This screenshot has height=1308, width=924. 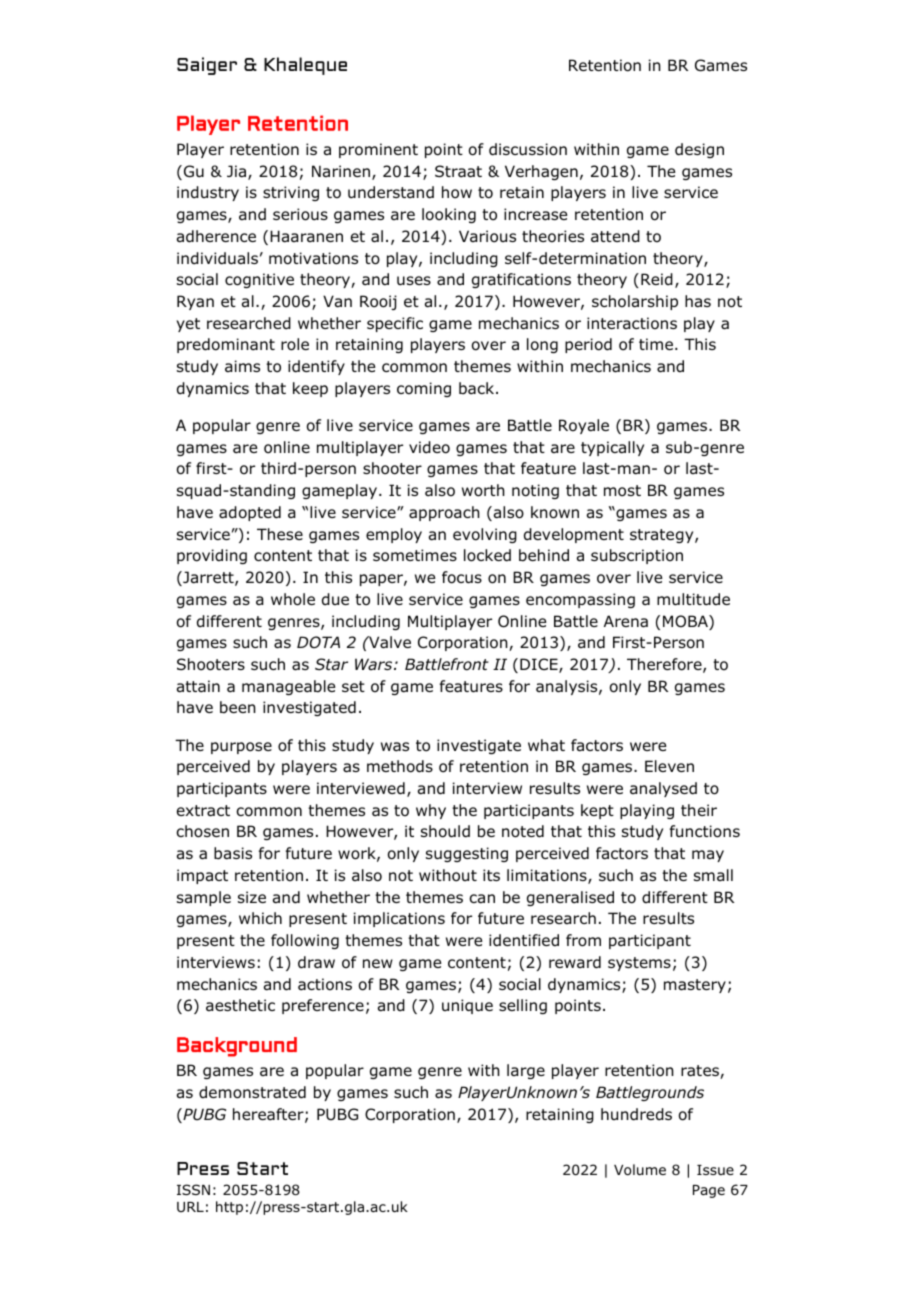 I want to click on large, so click(x=526, y=1071).
